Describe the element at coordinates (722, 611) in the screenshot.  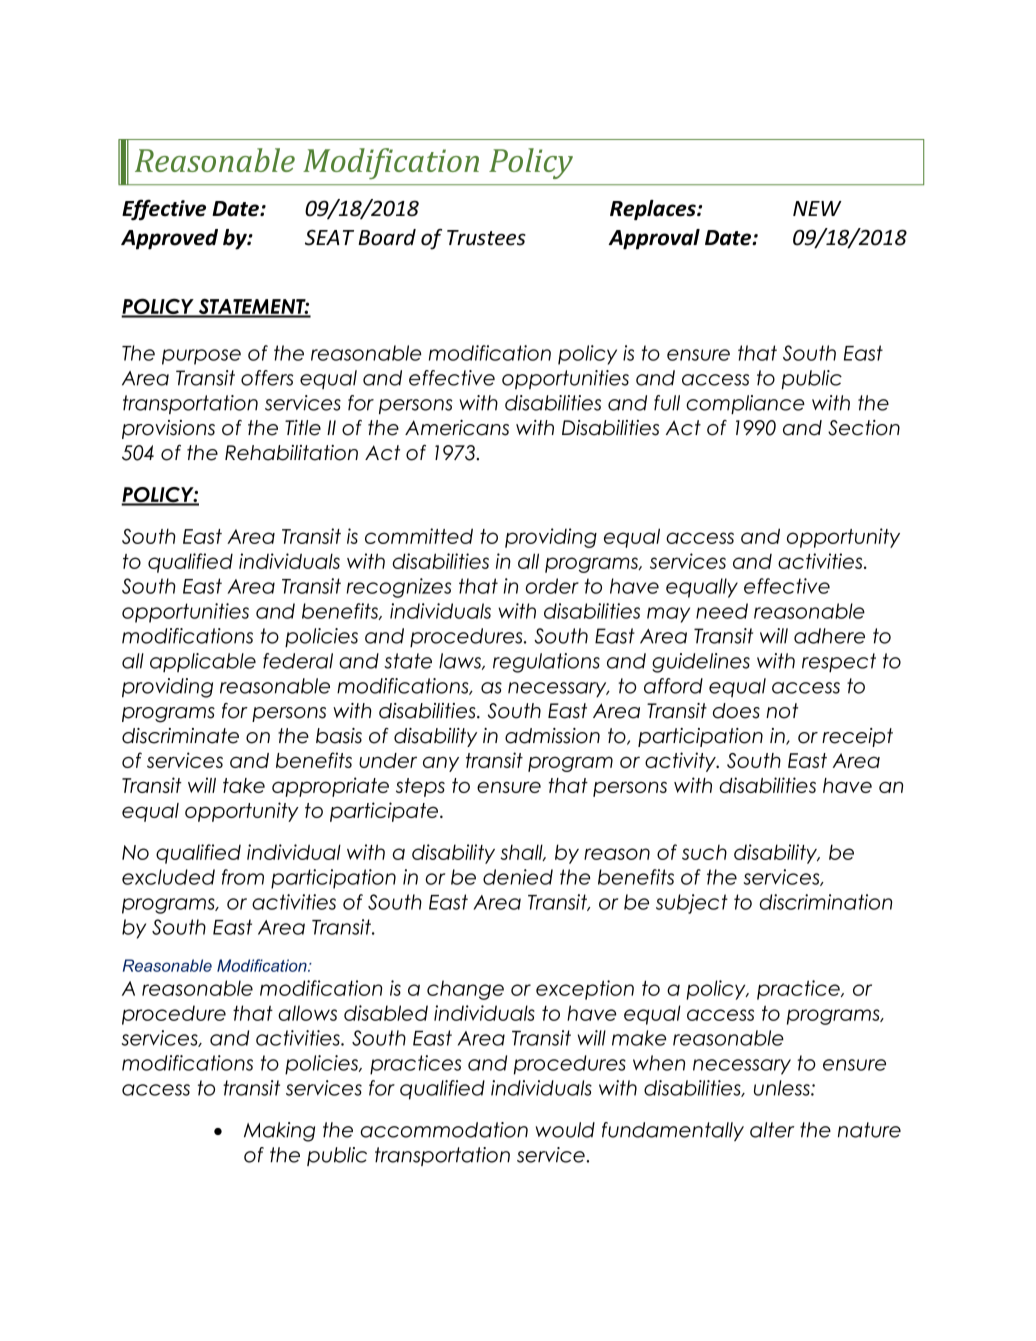
I see `need` at that location.
